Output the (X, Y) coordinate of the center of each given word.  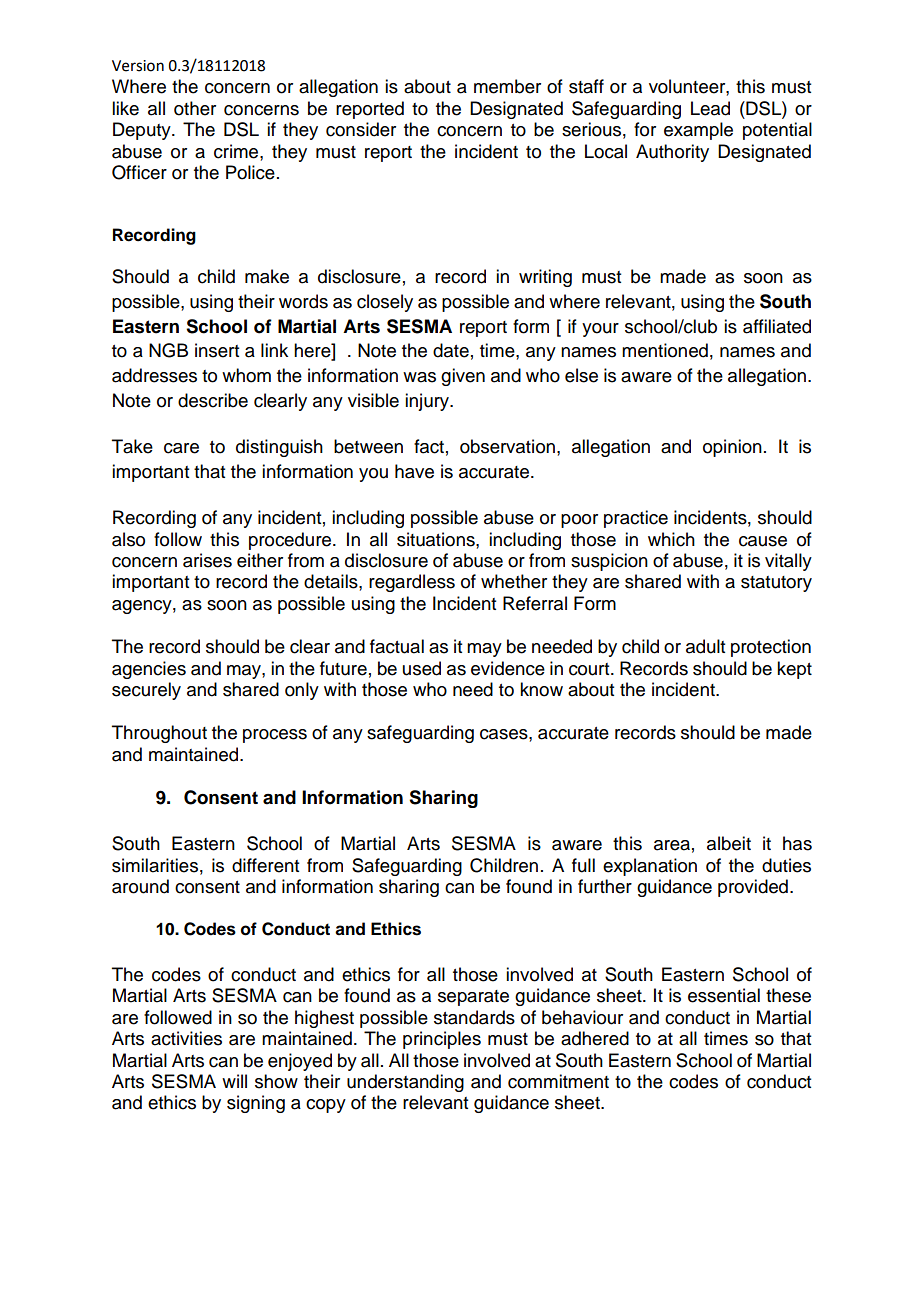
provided (753, 888)
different (265, 865)
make (267, 276)
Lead (710, 108)
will (234, 1081)
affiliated (777, 326)
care (181, 448)
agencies (149, 670)
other (195, 108)
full (583, 865)
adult (705, 646)
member (507, 86)
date (451, 350)
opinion (732, 448)
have (414, 471)
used (422, 668)
